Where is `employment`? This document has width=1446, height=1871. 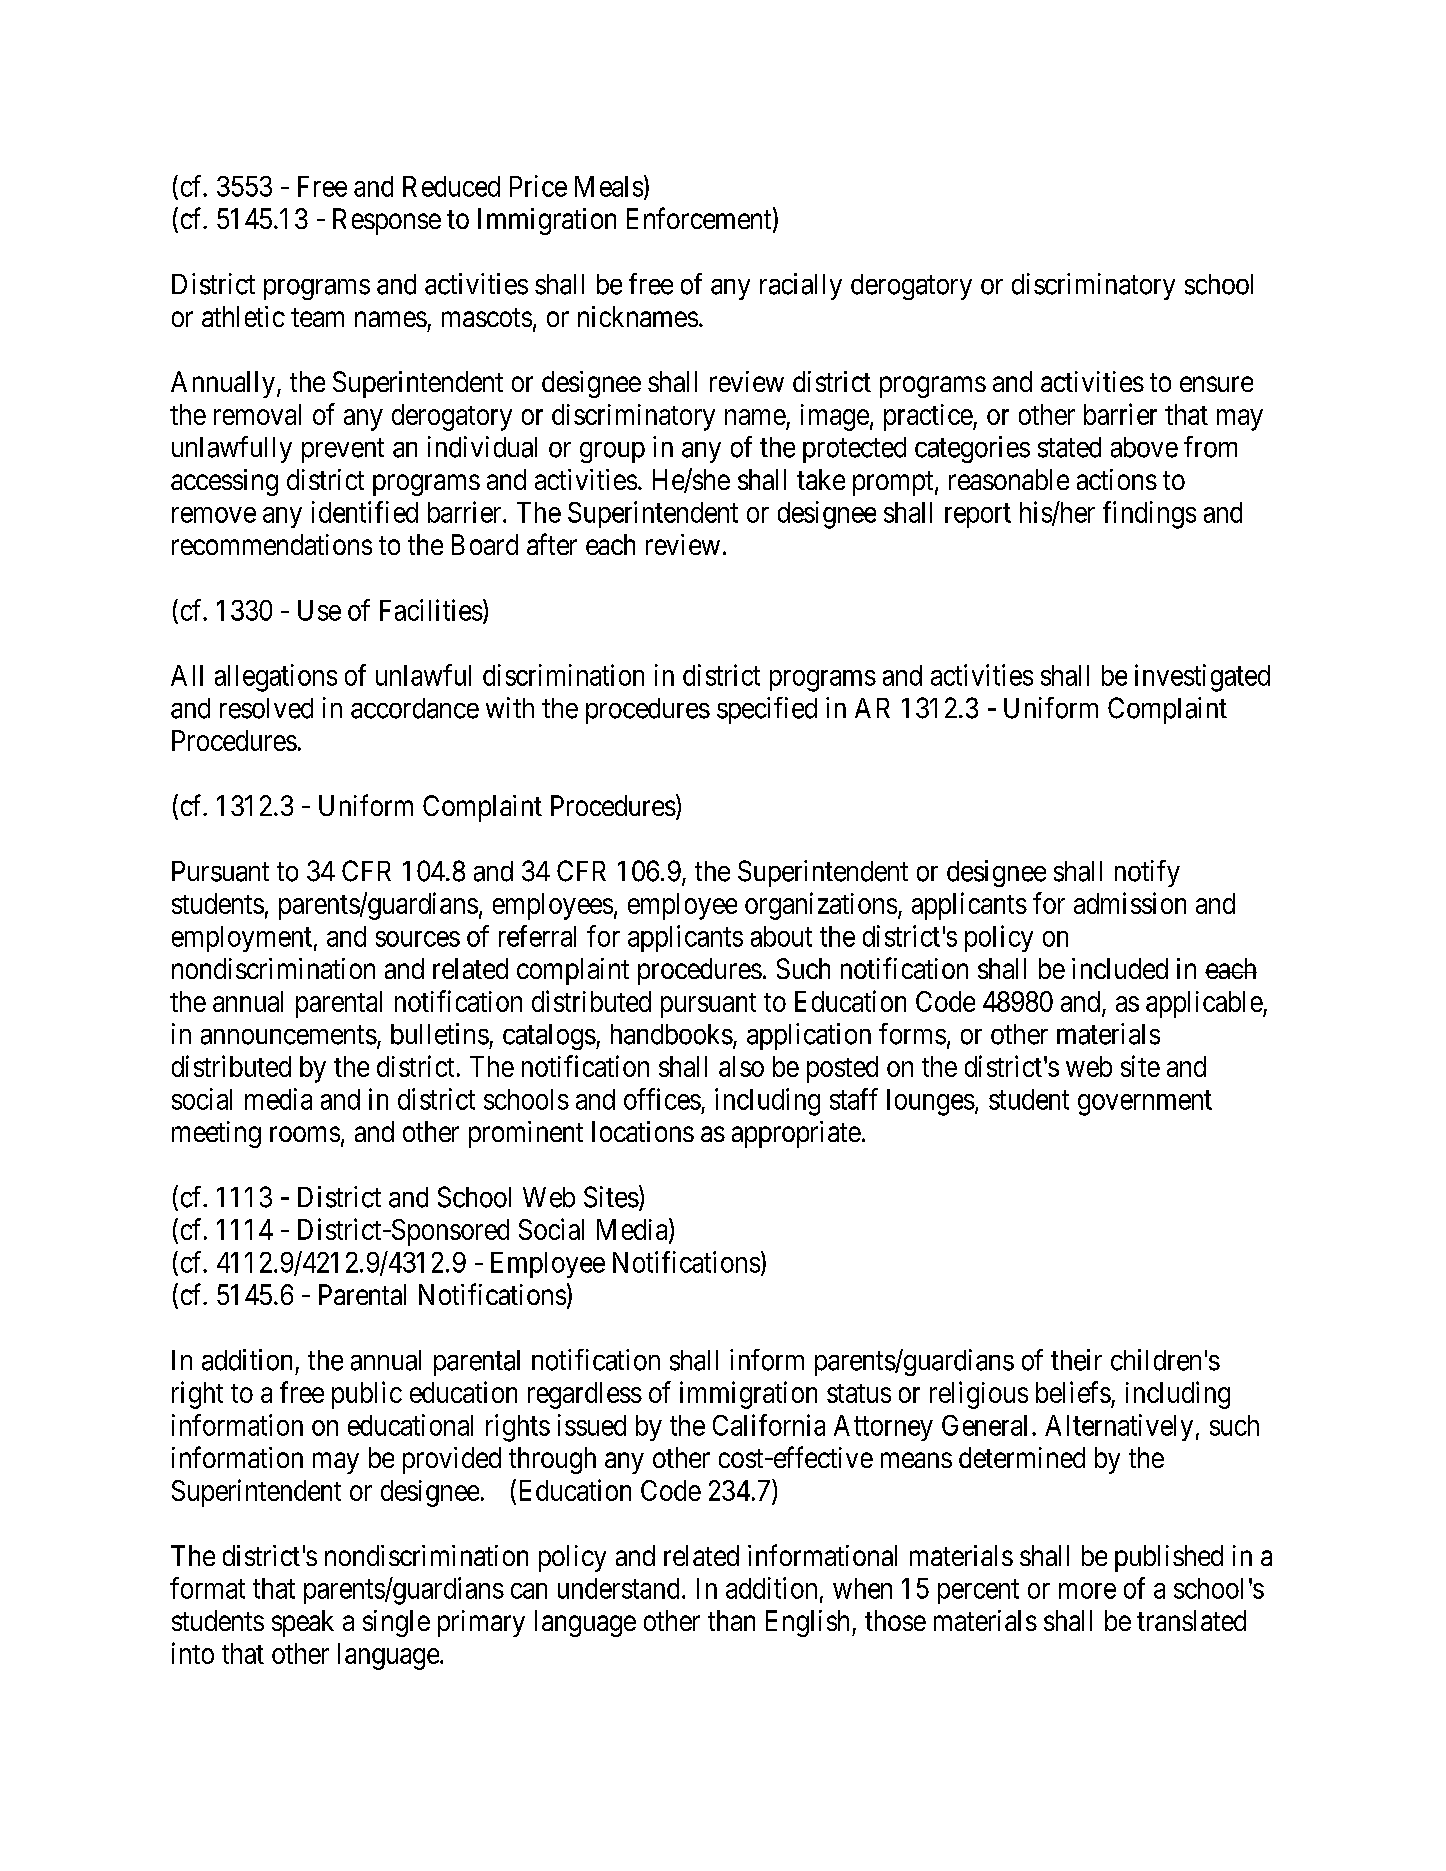
employment is located at coordinates (242, 939).
